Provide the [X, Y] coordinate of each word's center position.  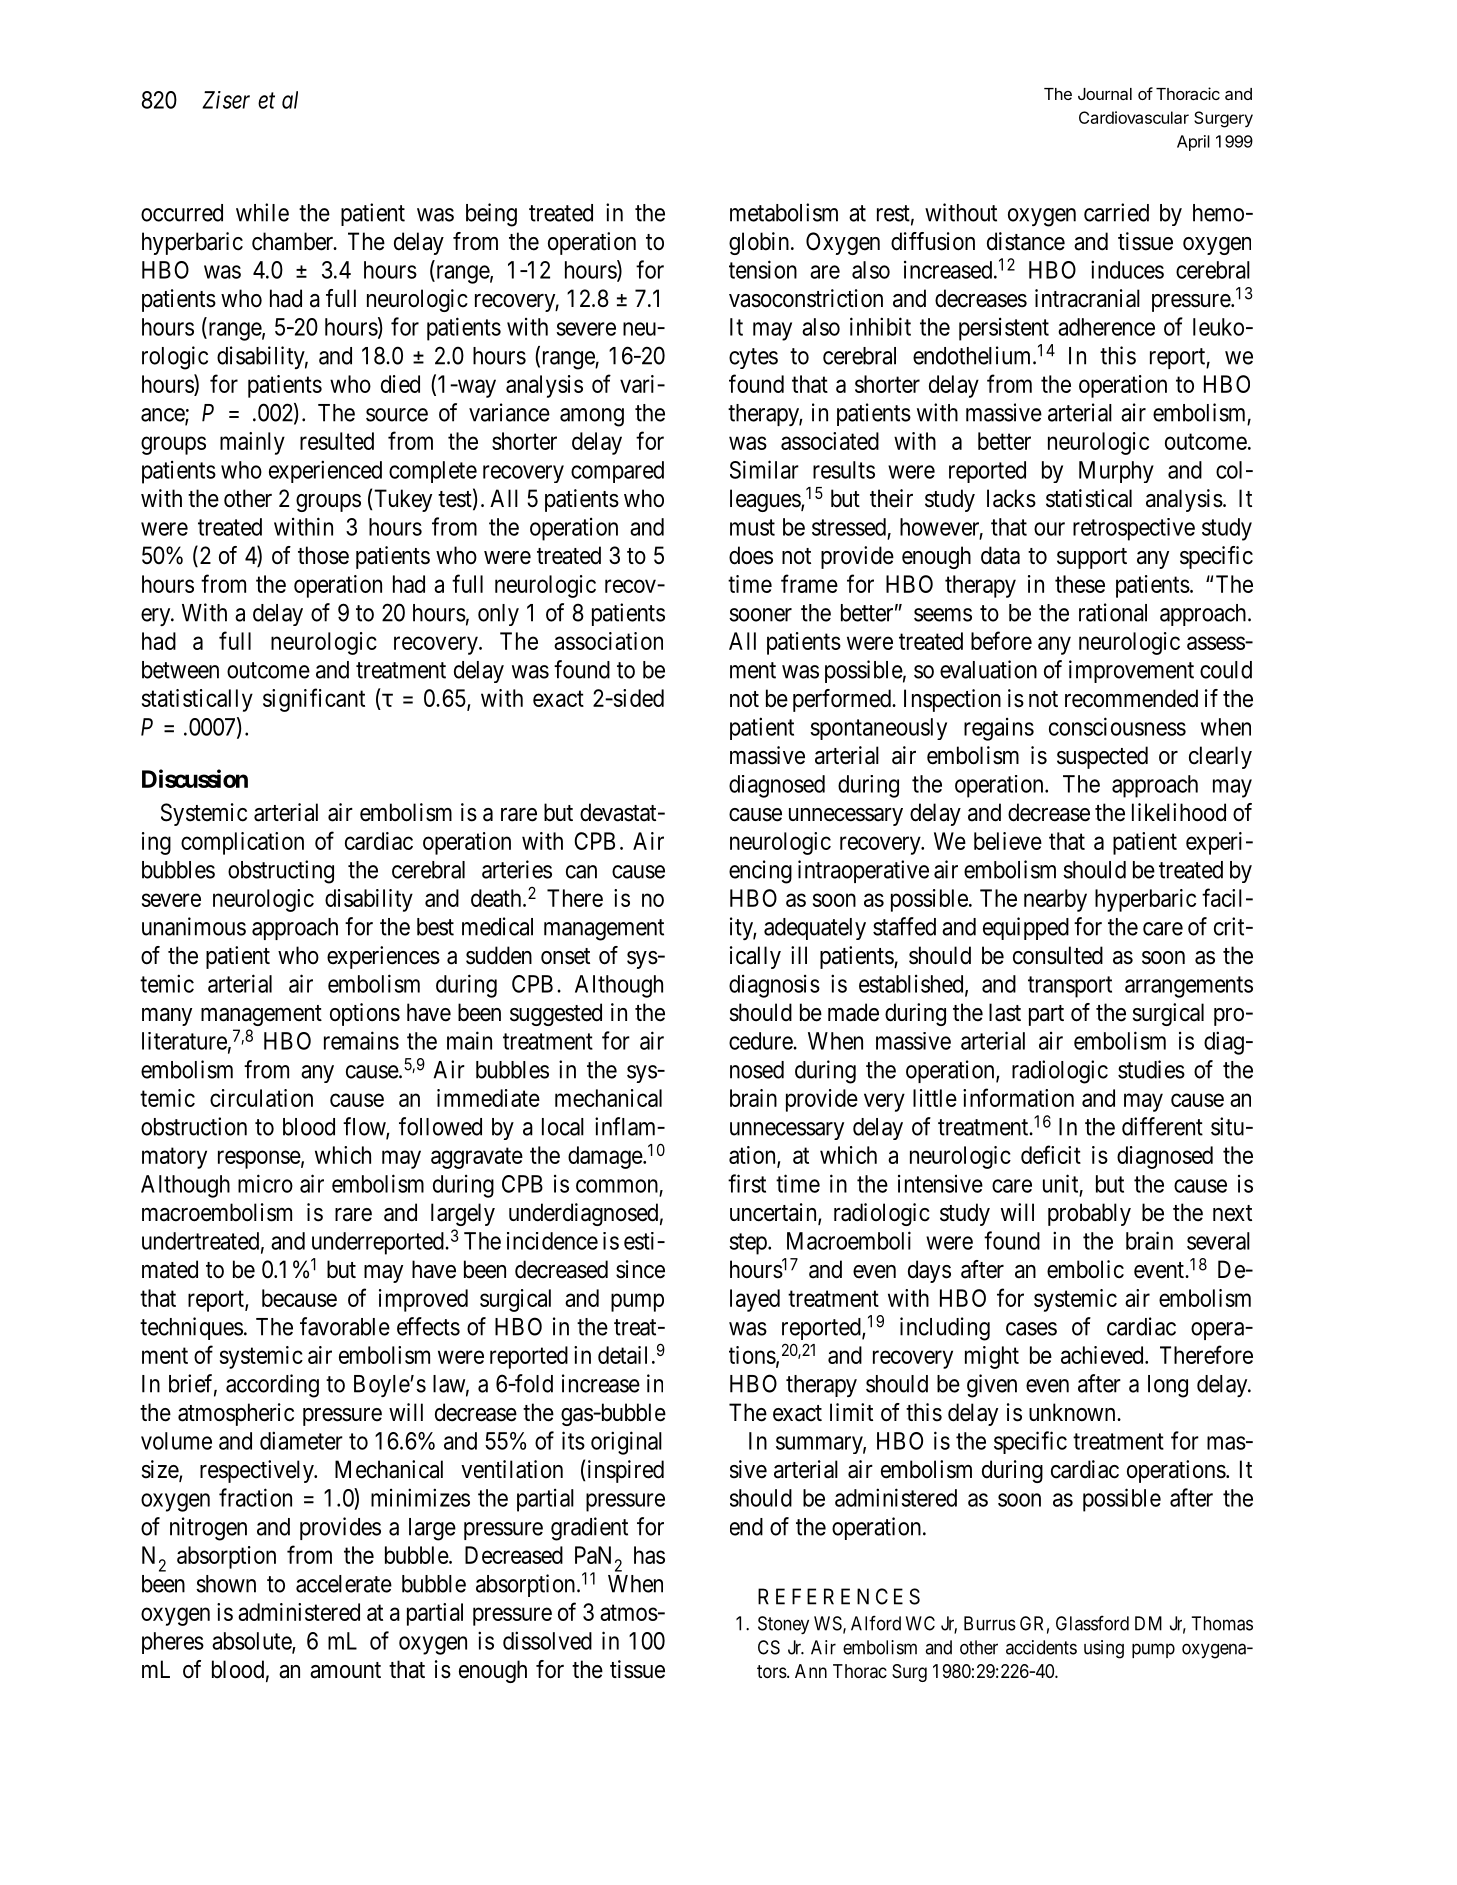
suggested [556, 1014]
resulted [337, 441]
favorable [345, 1326]
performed [843, 700]
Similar [764, 469]
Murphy [1116, 472]
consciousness [1117, 726]
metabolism [784, 212]
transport [1070, 987]
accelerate [344, 1584]
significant [314, 700]
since [640, 1269]
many [167, 1017]
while [262, 212]
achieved [1103, 1355]
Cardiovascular [1134, 117]
